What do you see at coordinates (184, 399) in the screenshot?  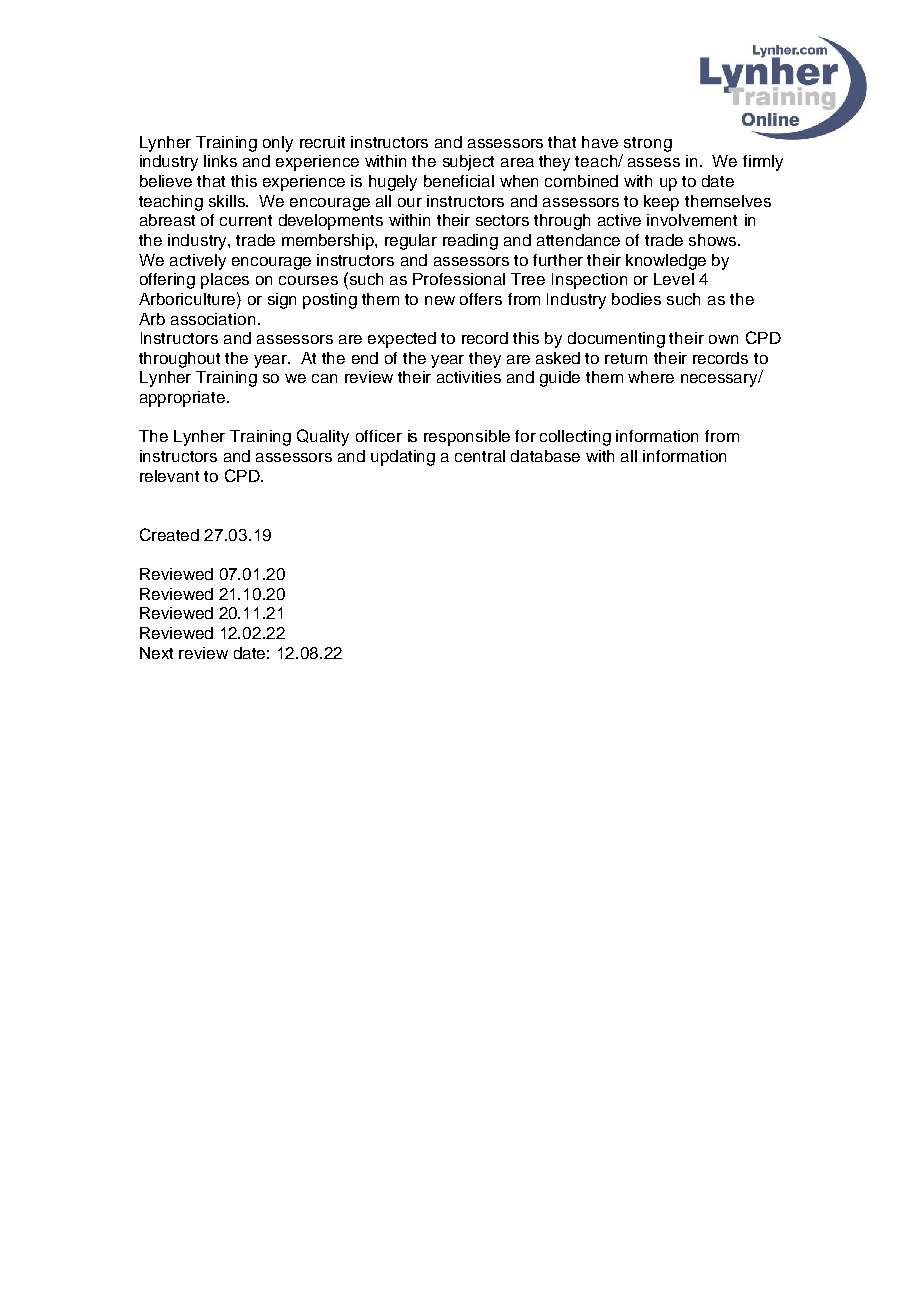 I see `appropriate` at bounding box center [184, 399].
